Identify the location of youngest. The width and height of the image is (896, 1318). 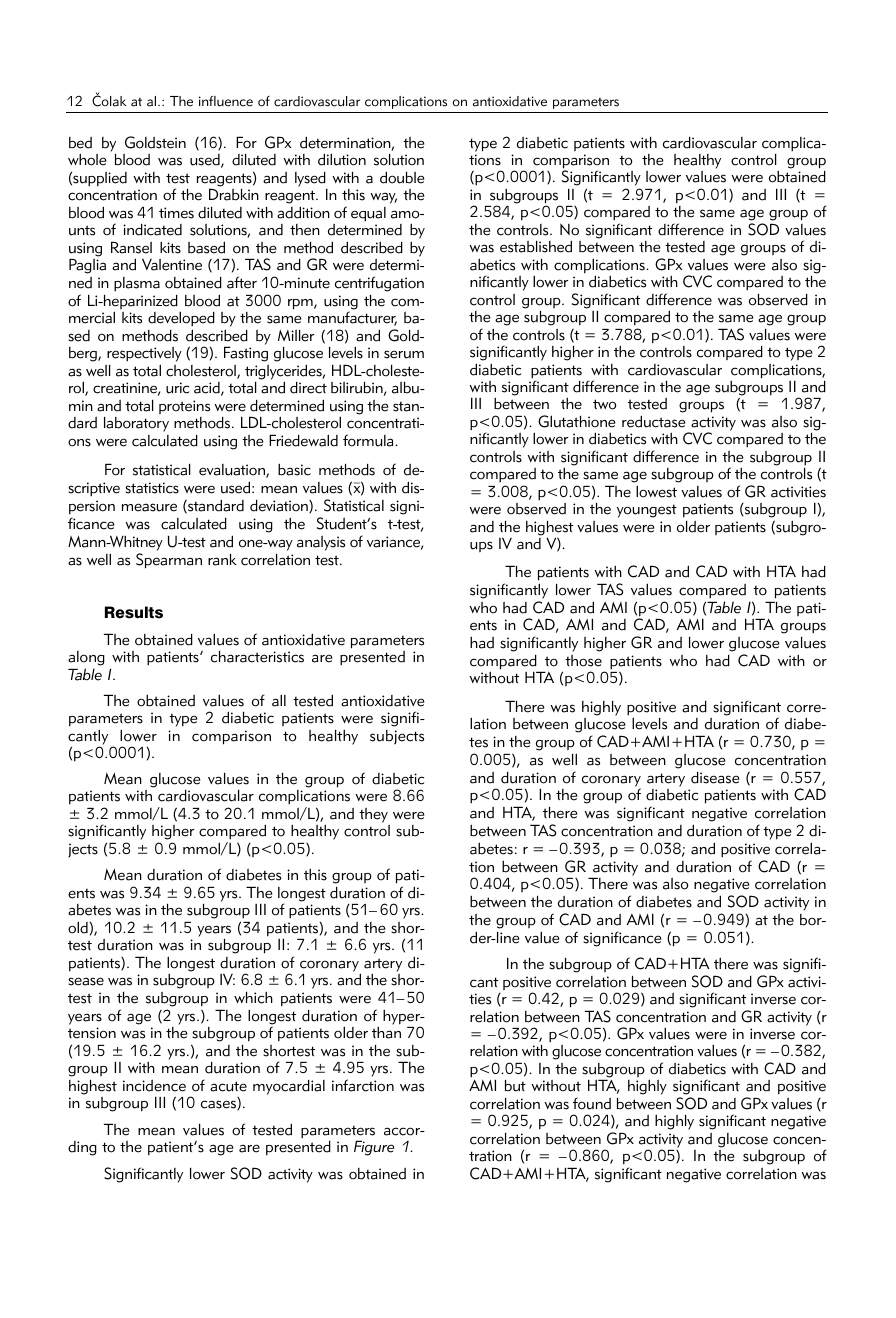
(647, 511).
